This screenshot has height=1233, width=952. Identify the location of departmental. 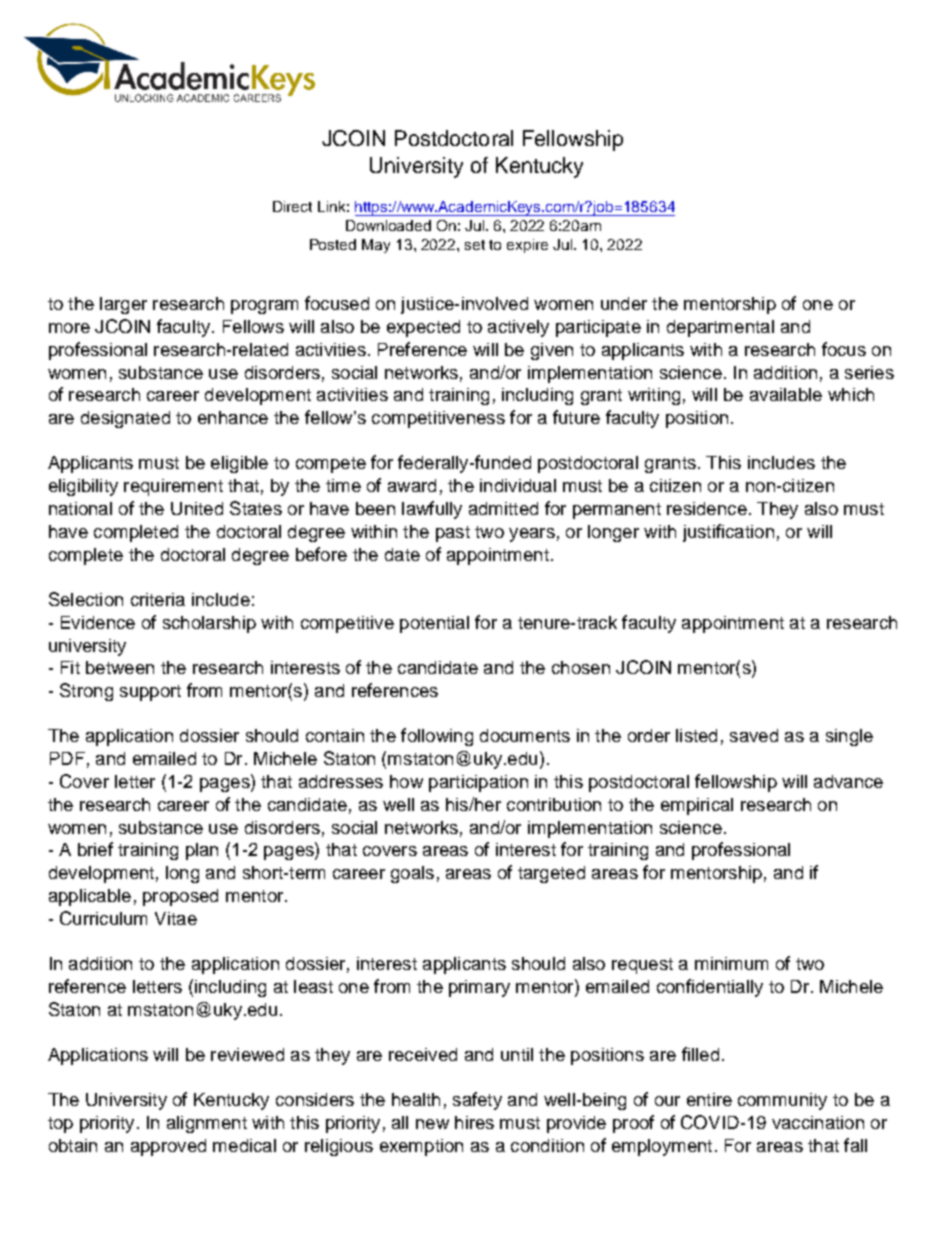
(720, 328).
